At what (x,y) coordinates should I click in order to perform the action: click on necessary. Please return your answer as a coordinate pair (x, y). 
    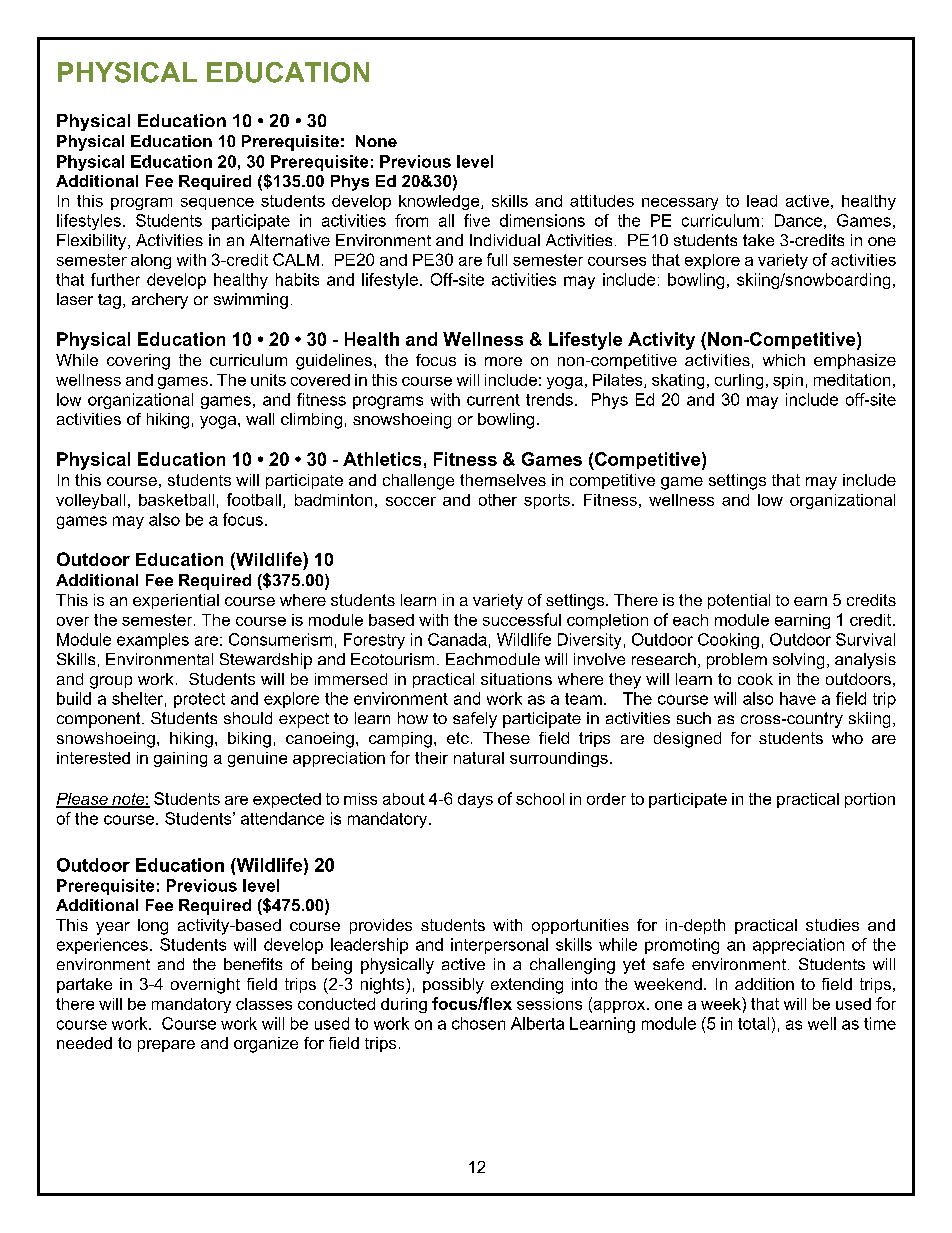
    Looking at the image, I should click on (680, 204).
